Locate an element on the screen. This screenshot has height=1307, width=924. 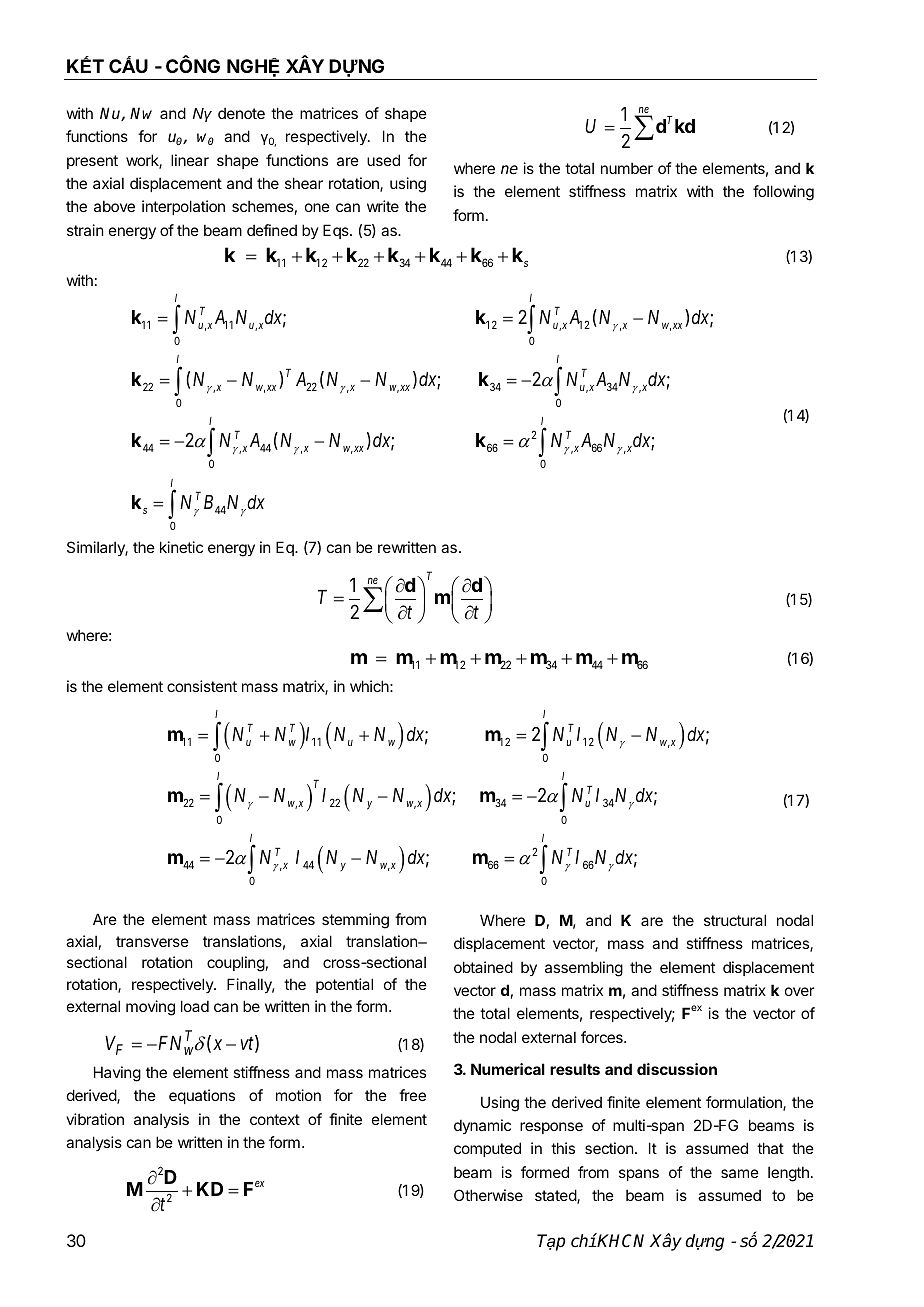
structural is located at coordinates (735, 920).
